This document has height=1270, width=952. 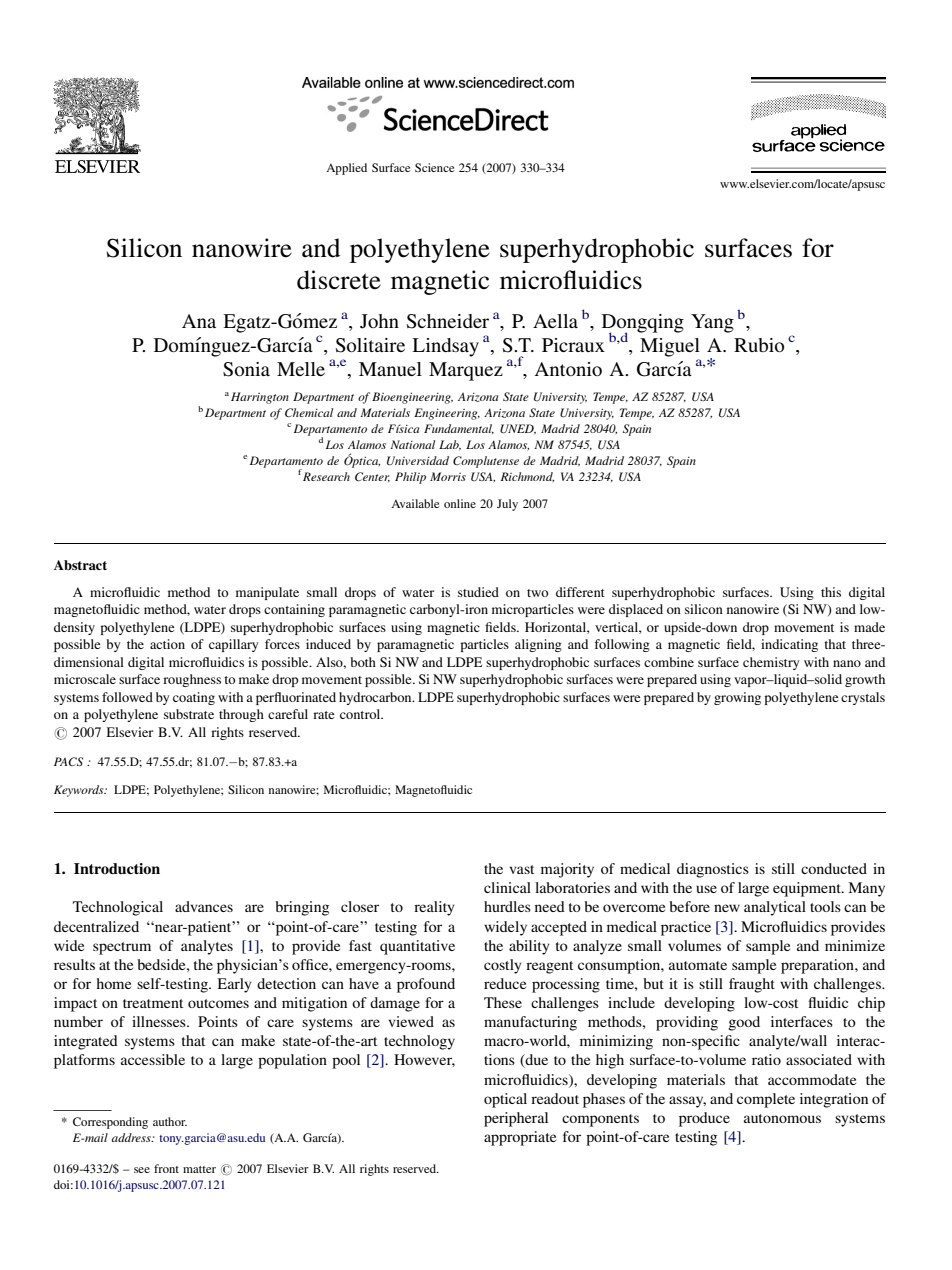 What do you see at coordinates (460, 503) in the document?
I see `online` at bounding box center [460, 503].
